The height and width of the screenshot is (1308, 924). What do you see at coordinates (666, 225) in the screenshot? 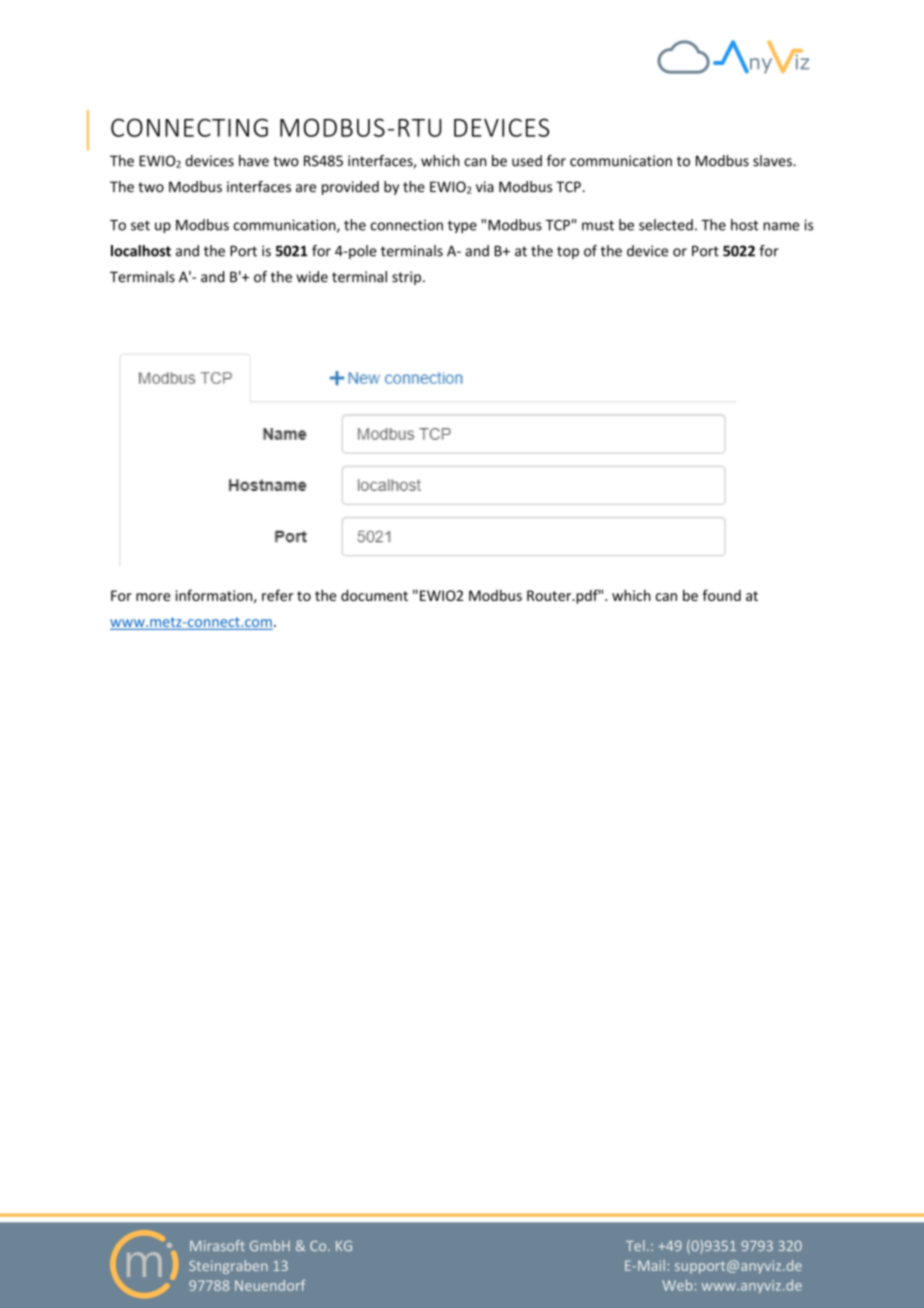
I see `selected` at bounding box center [666, 225].
